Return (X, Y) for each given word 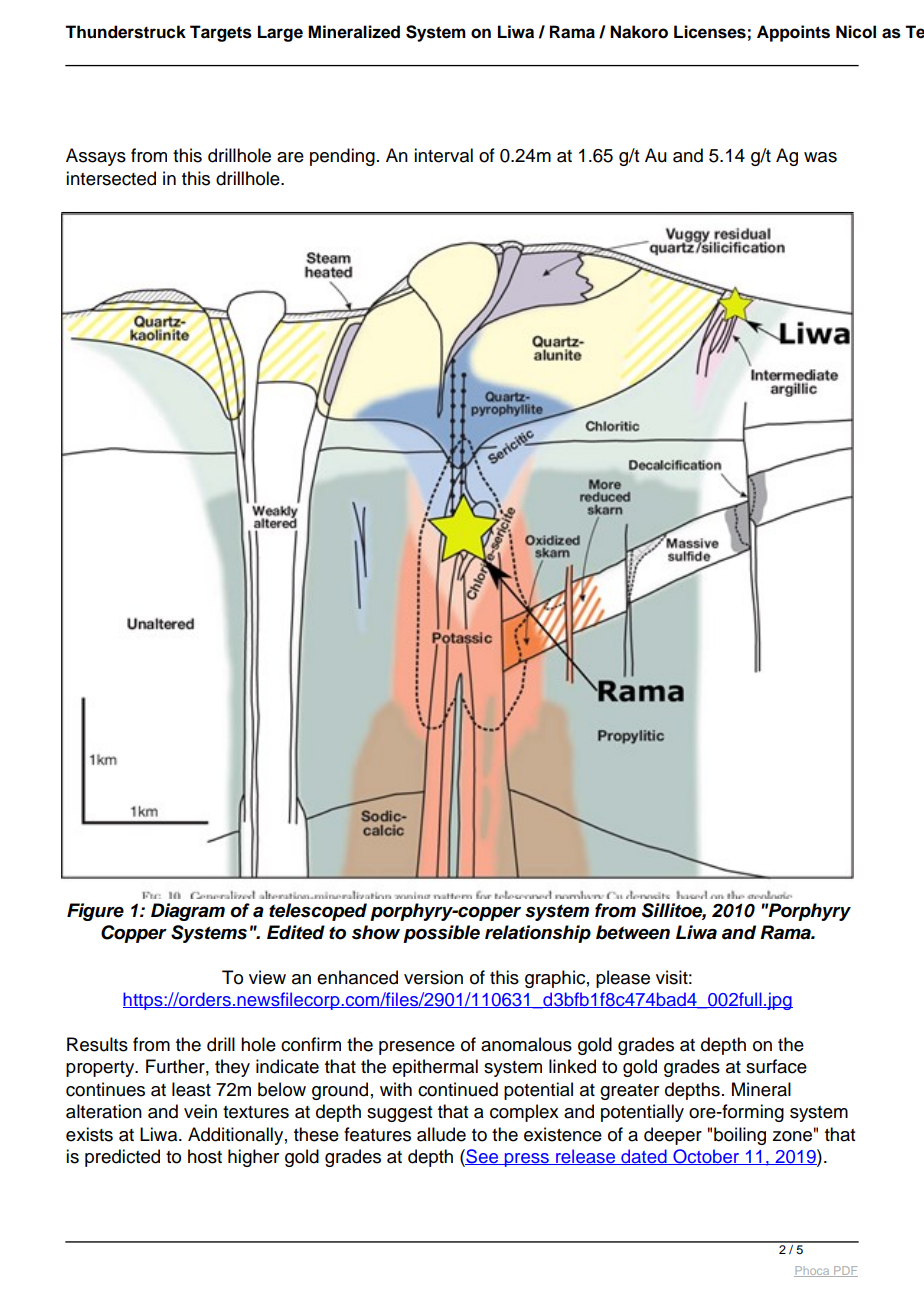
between (633, 932)
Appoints (793, 33)
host (205, 1156)
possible (441, 934)
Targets (221, 33)
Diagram (188, 912)
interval (443, 155)
